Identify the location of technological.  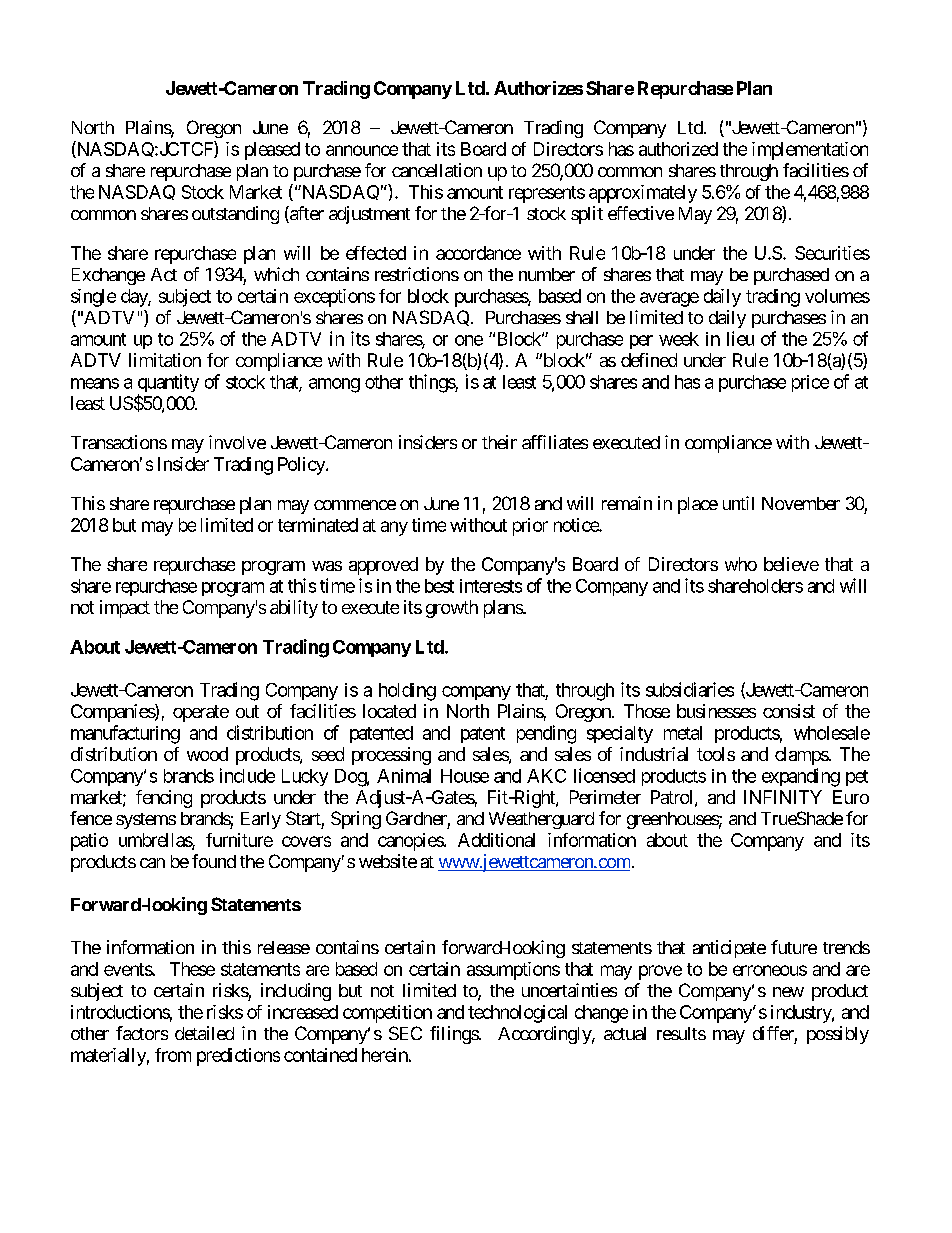
(517, 1014).
